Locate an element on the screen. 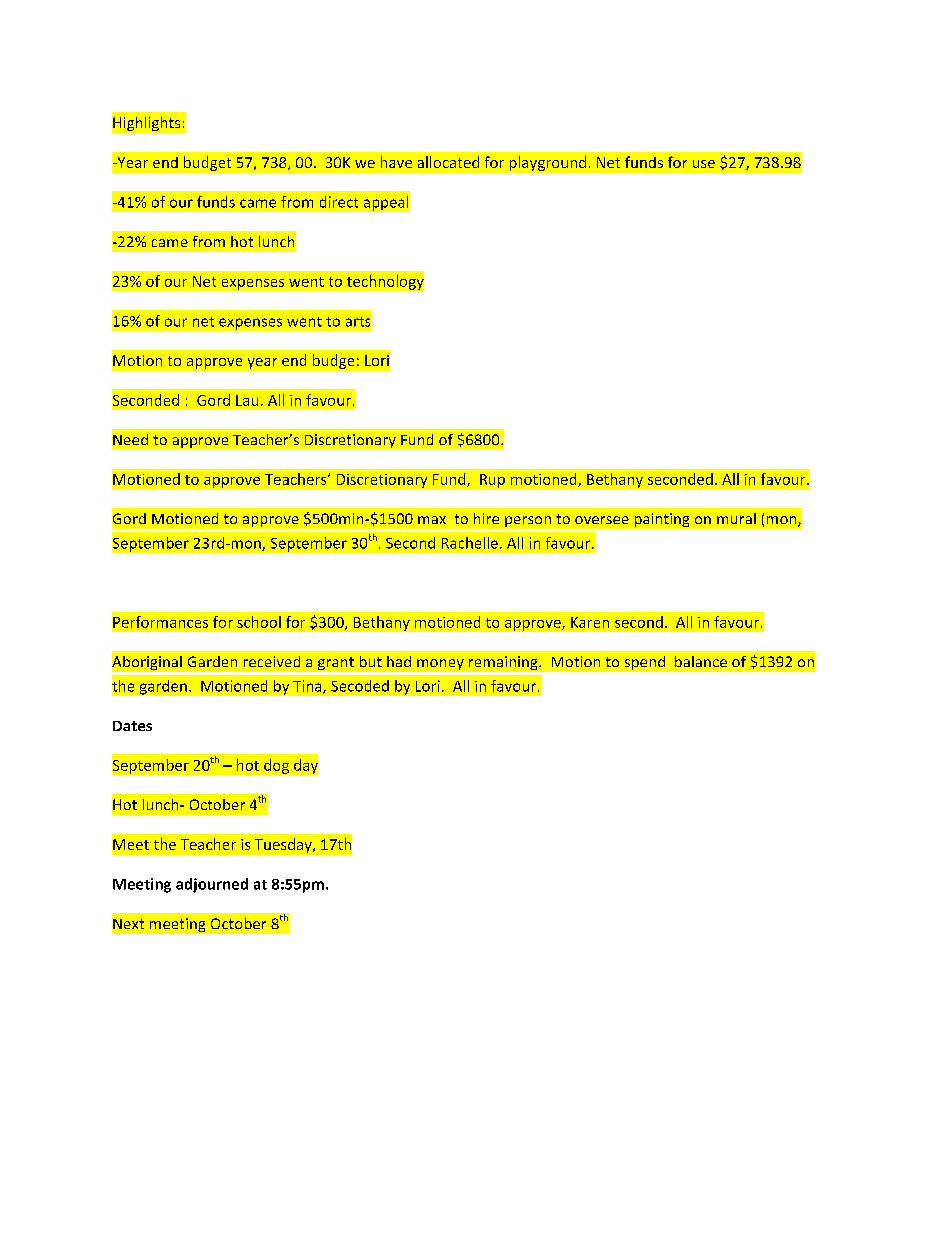  allocated is located at coordinates (448, 162).
